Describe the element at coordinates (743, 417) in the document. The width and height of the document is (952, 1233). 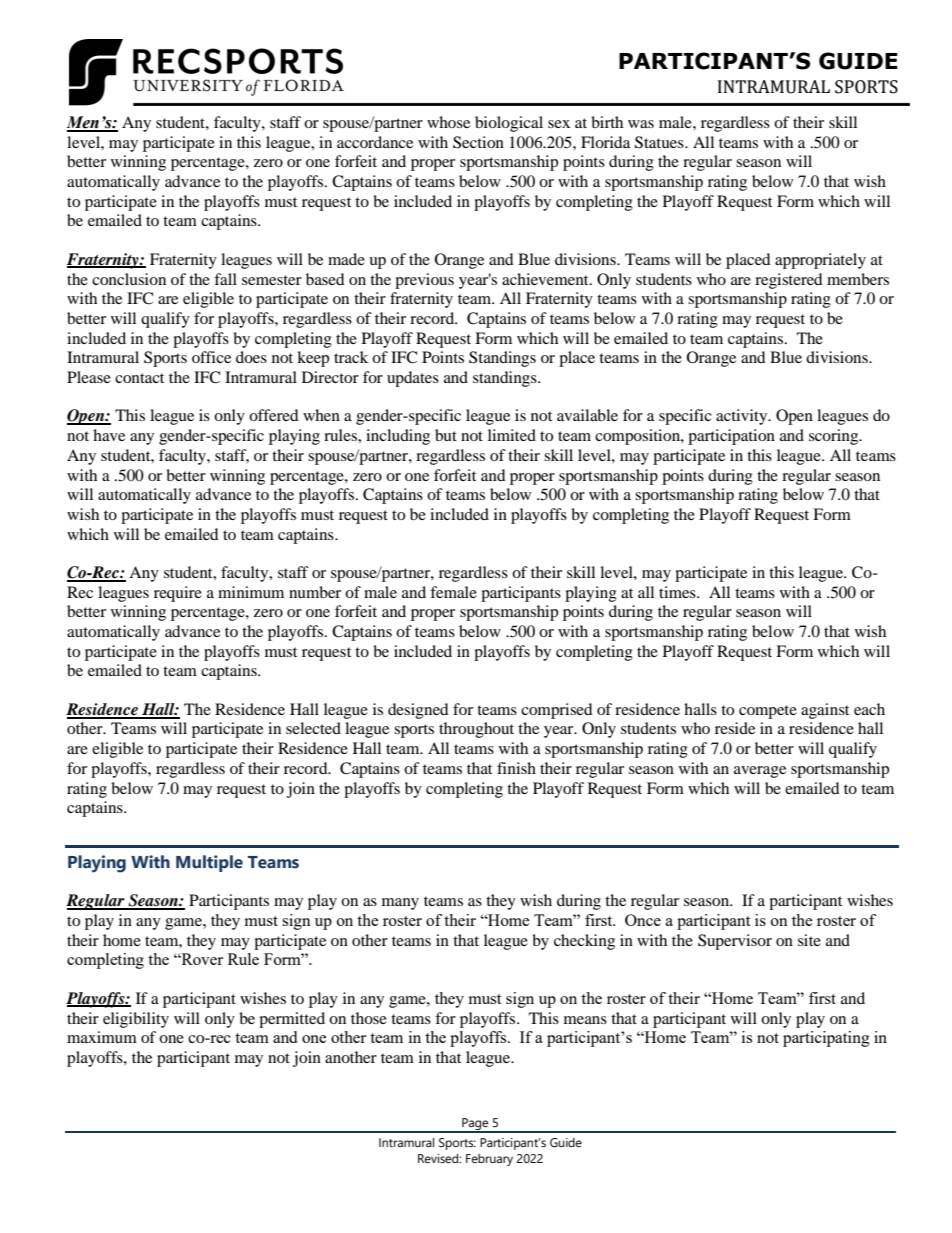
I see `activity` at that location.
